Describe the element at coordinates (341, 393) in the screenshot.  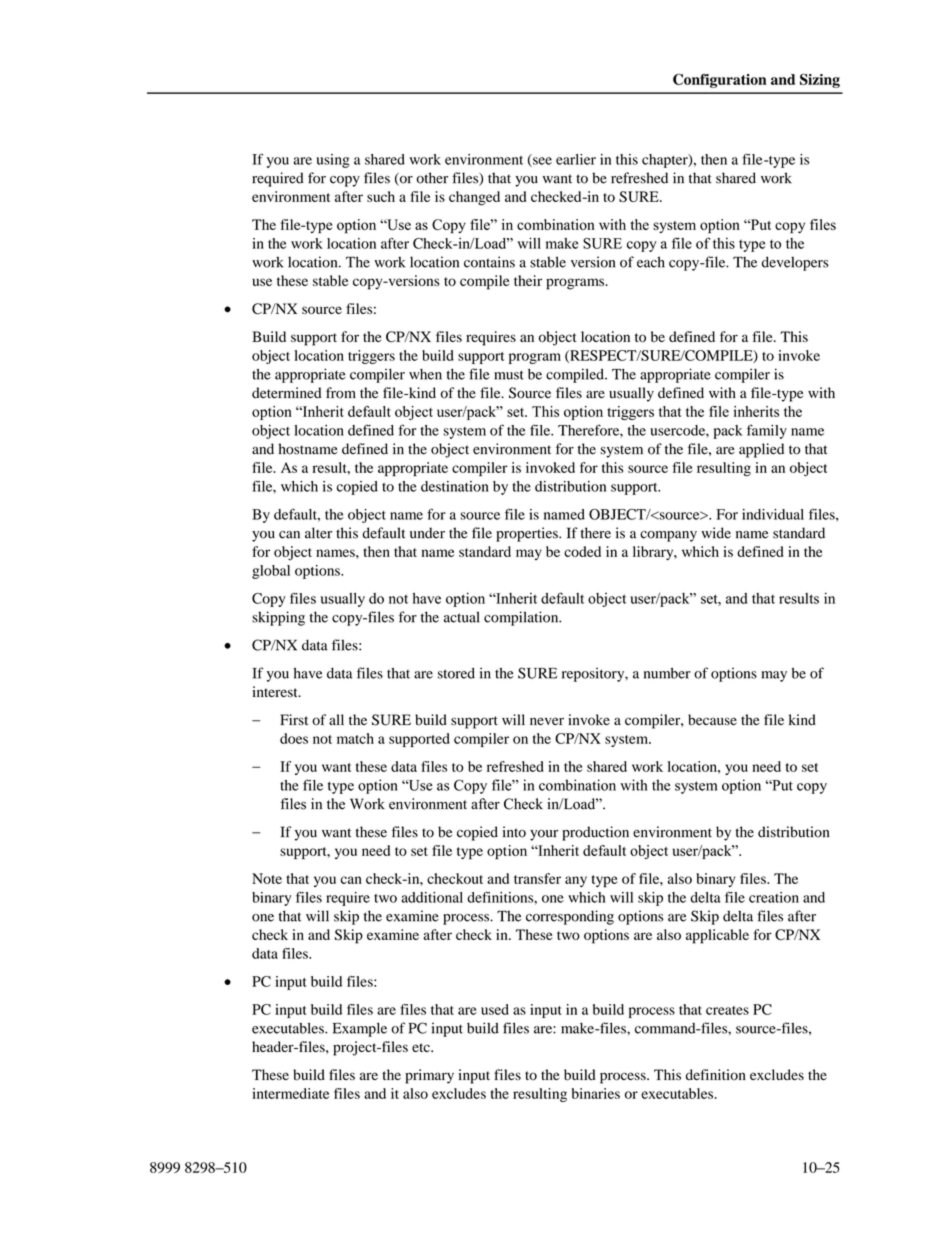
I see `from` at that location.
